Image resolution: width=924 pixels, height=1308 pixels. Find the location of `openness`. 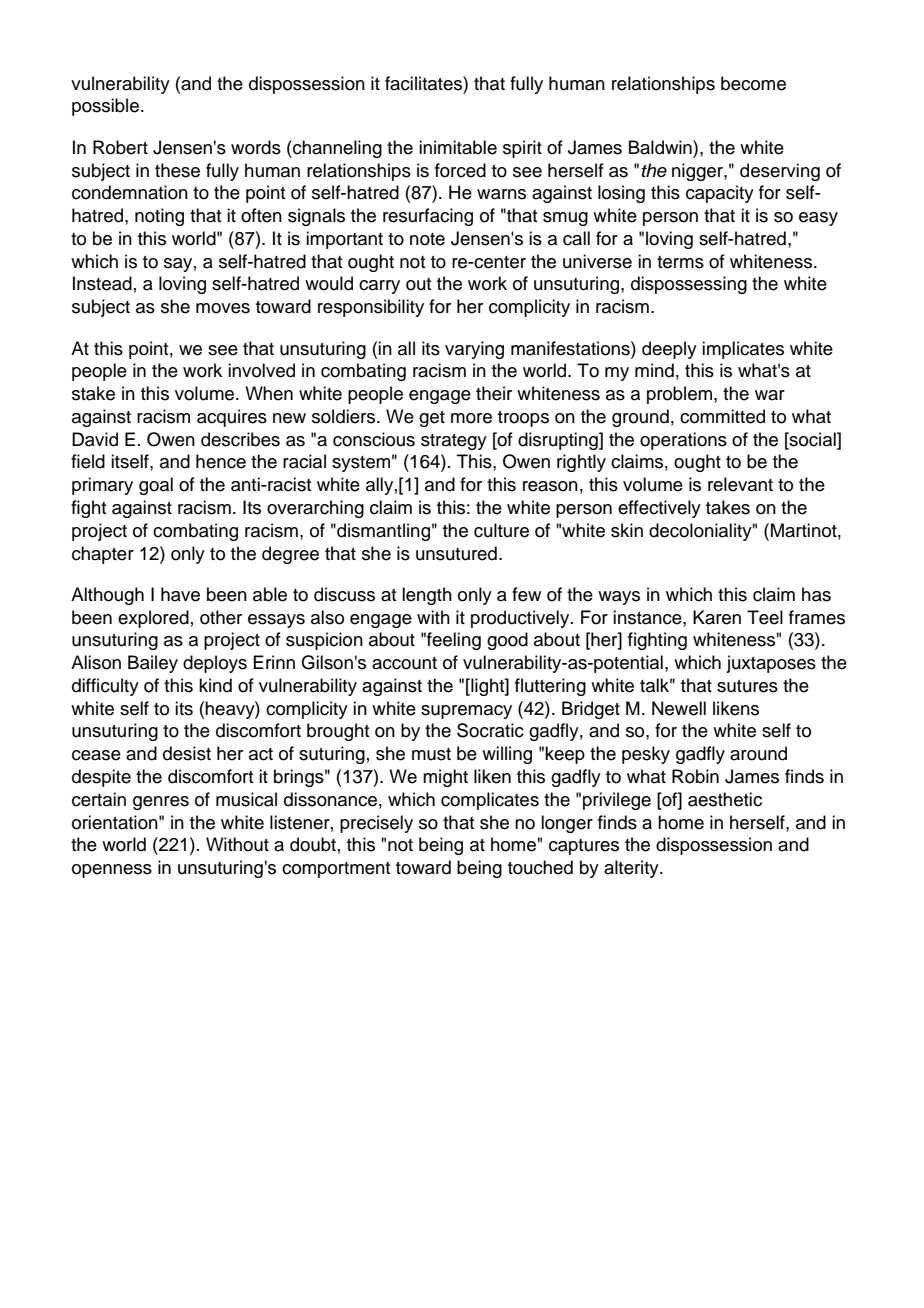

openness is located at coordinates (112, 871).
